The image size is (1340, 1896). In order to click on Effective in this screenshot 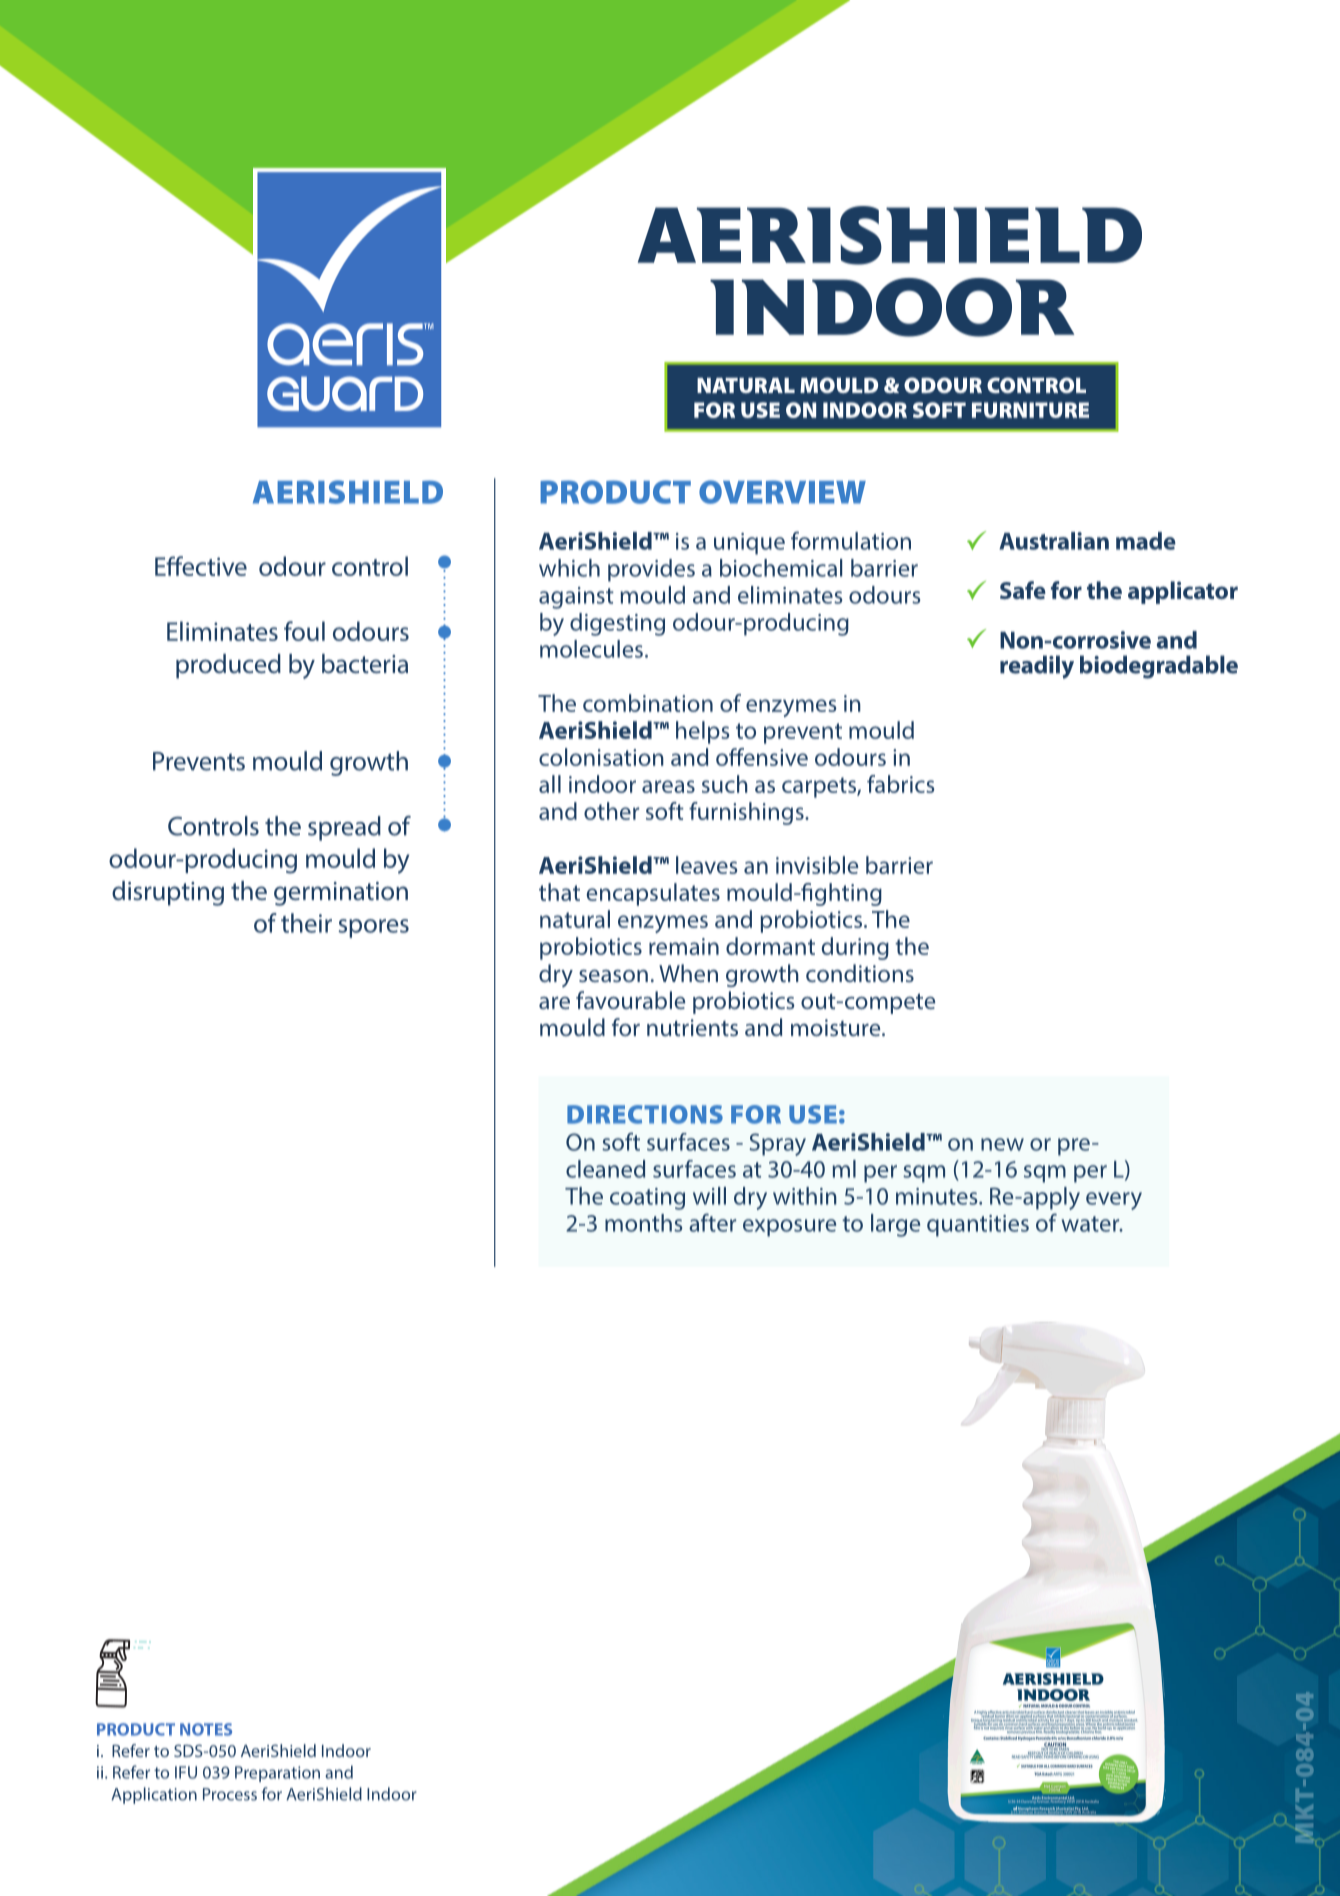, I will do `click(201, 566)`.
